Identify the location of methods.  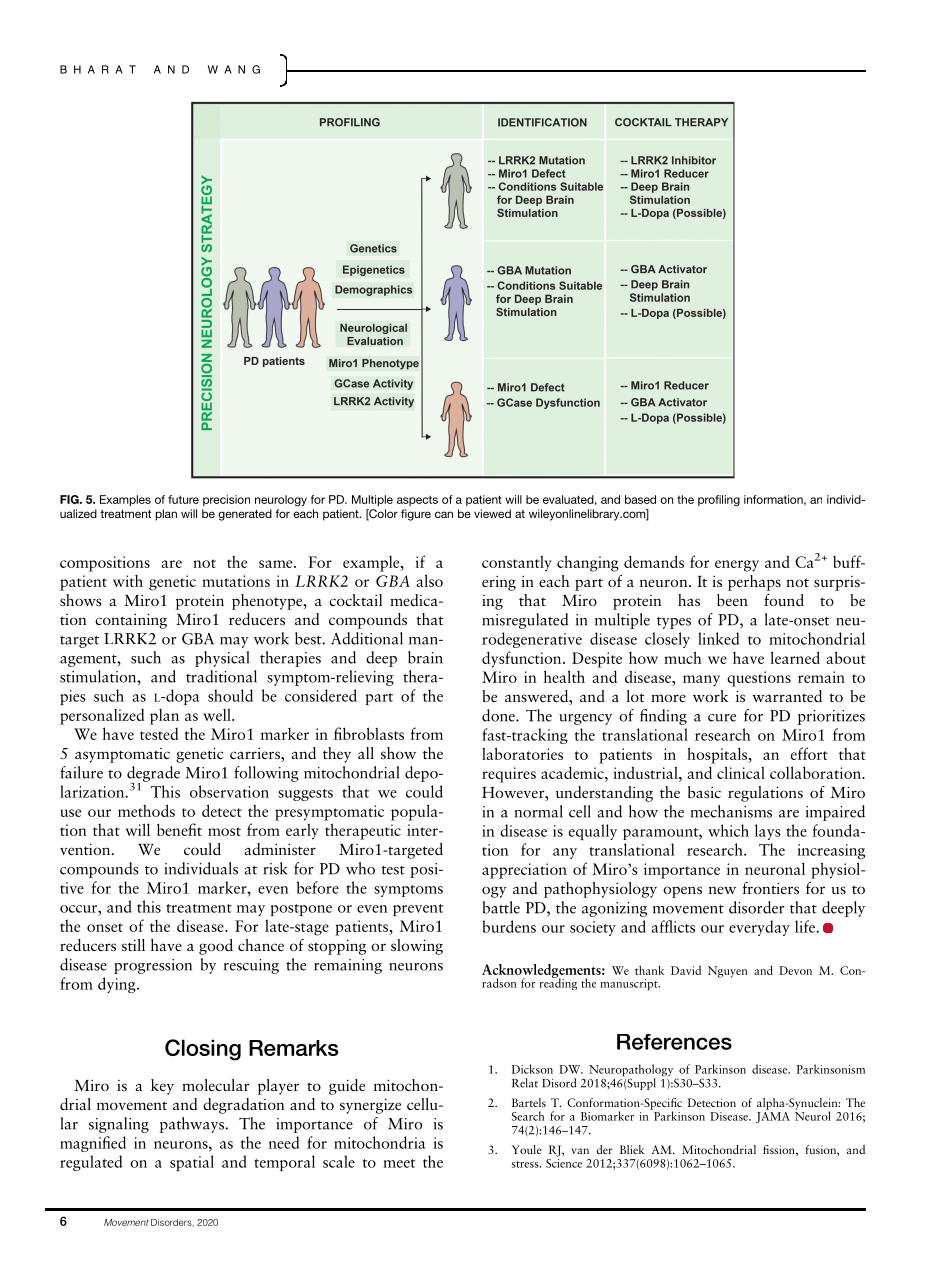
(146, 810).
